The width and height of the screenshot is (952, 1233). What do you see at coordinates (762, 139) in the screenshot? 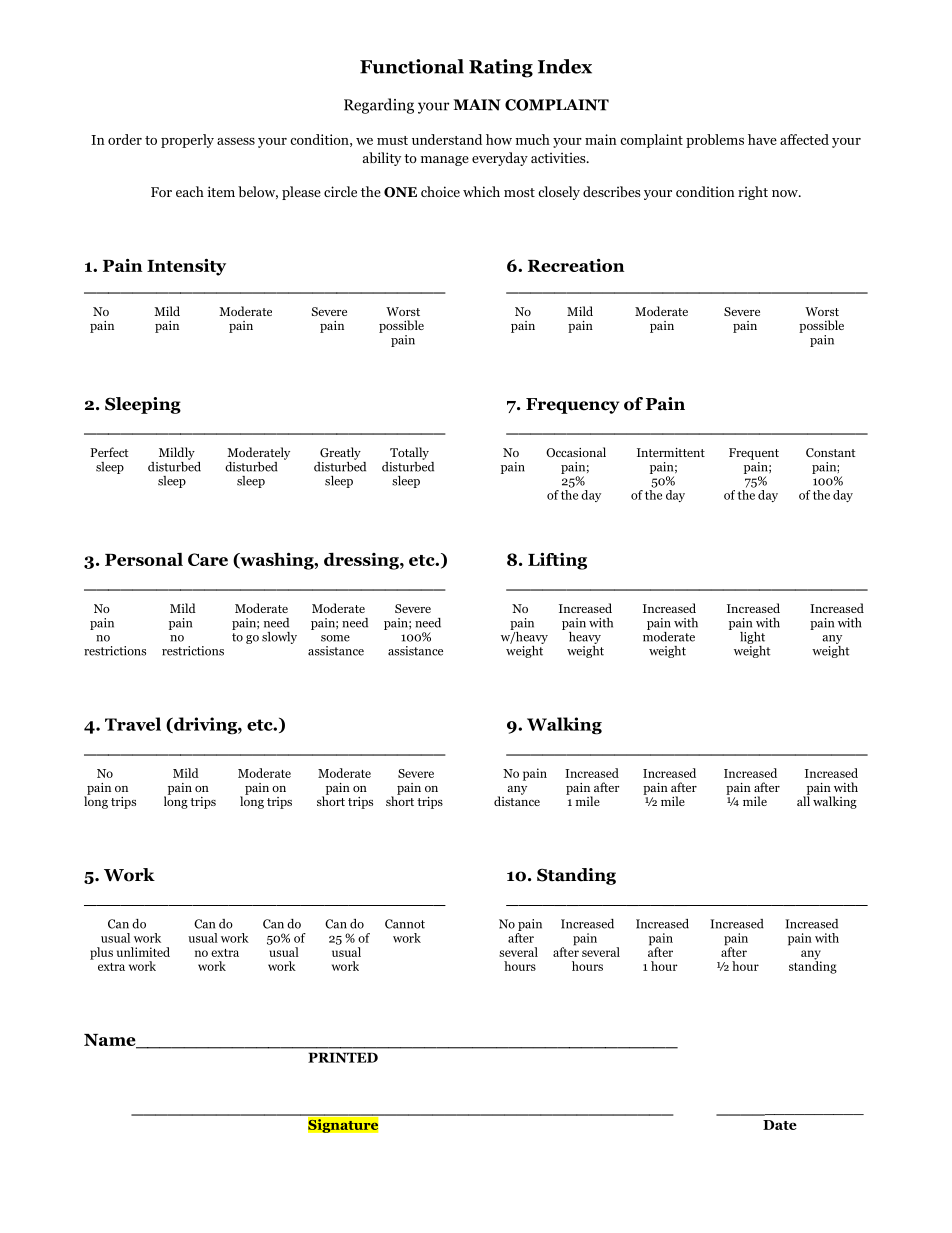
I see `have` at bounding box center [762, 139].
